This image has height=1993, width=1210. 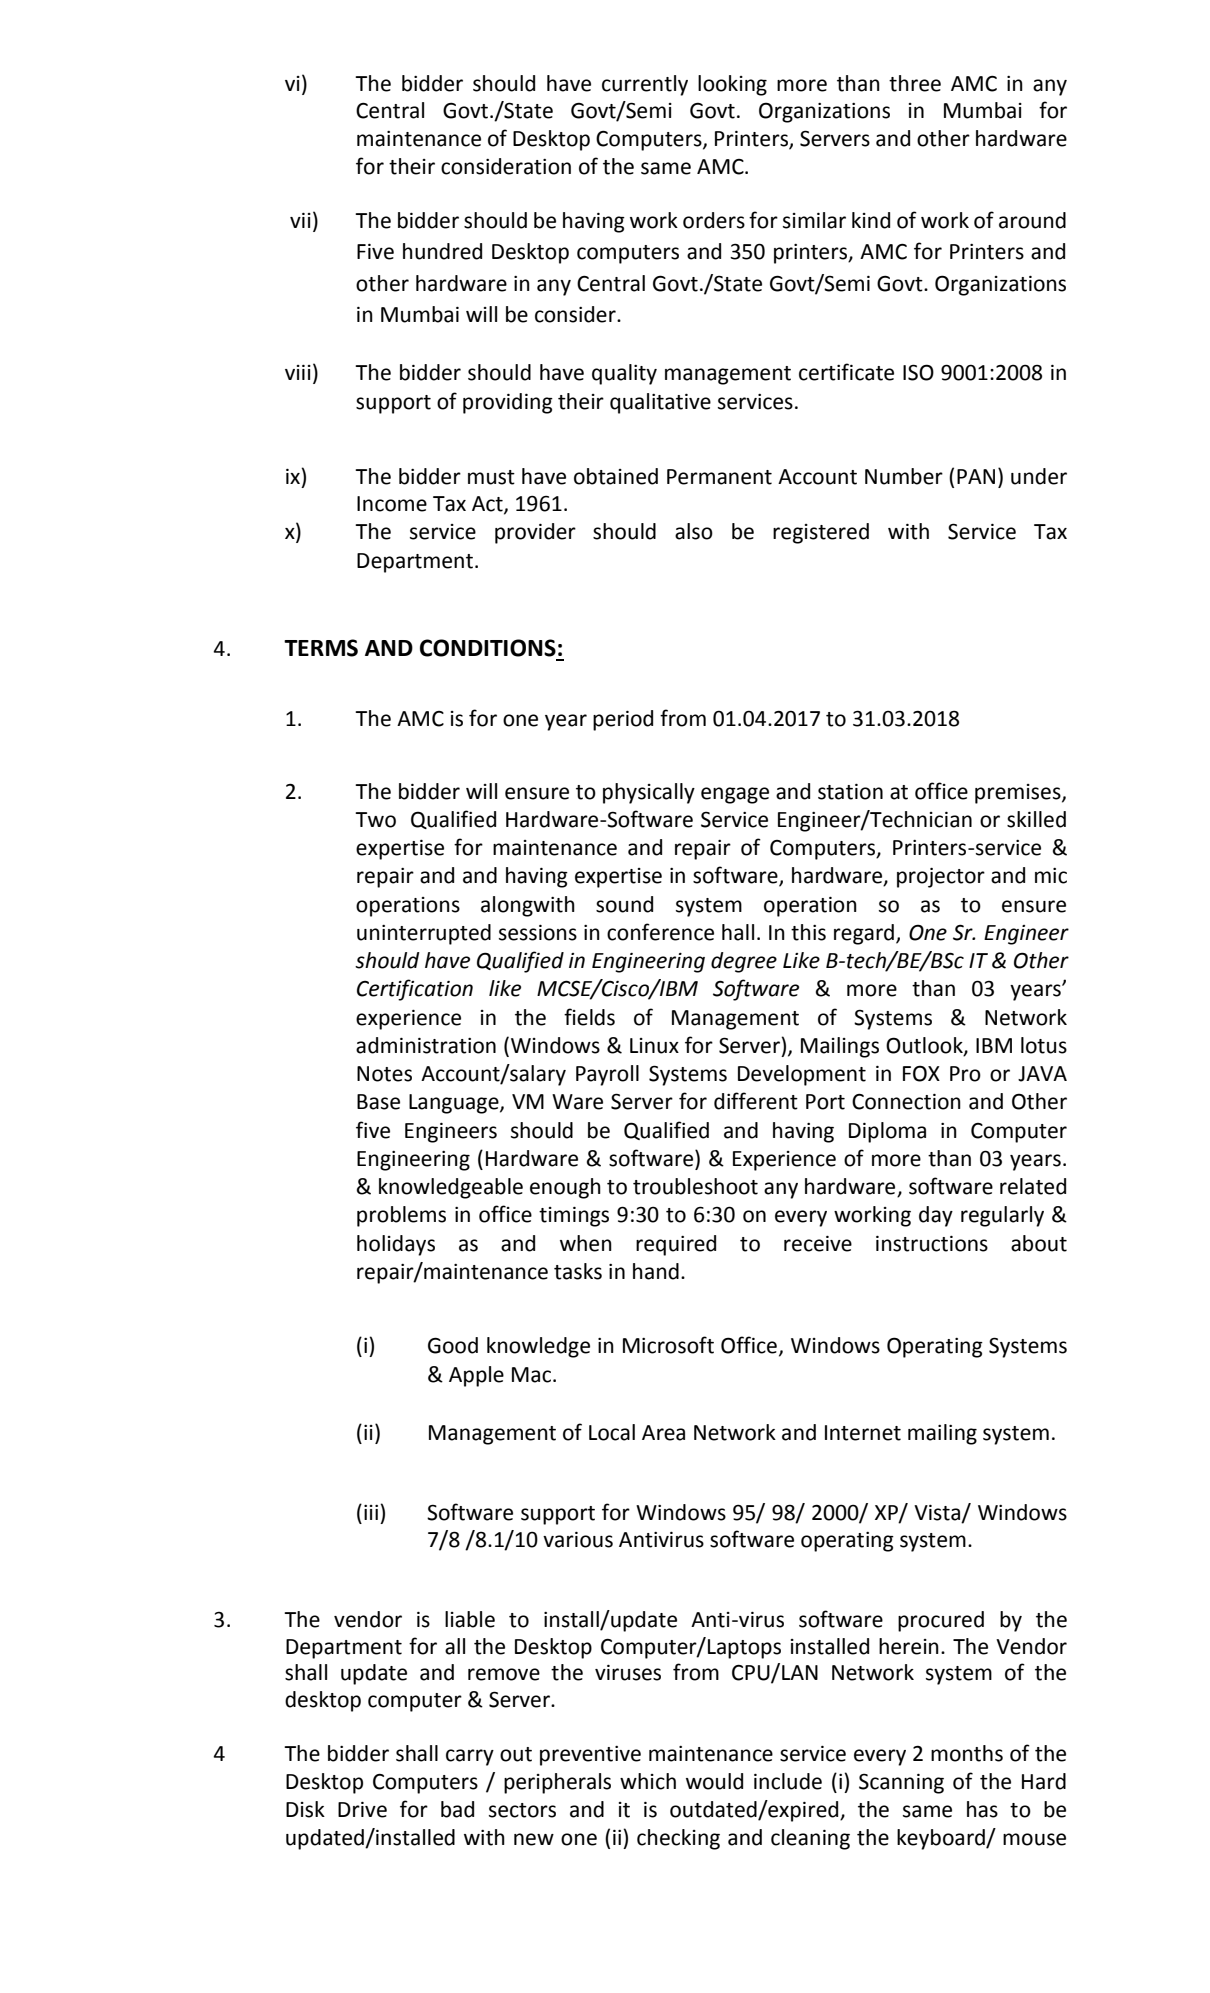 I want to click on months, so click(x=967, y=1753).
